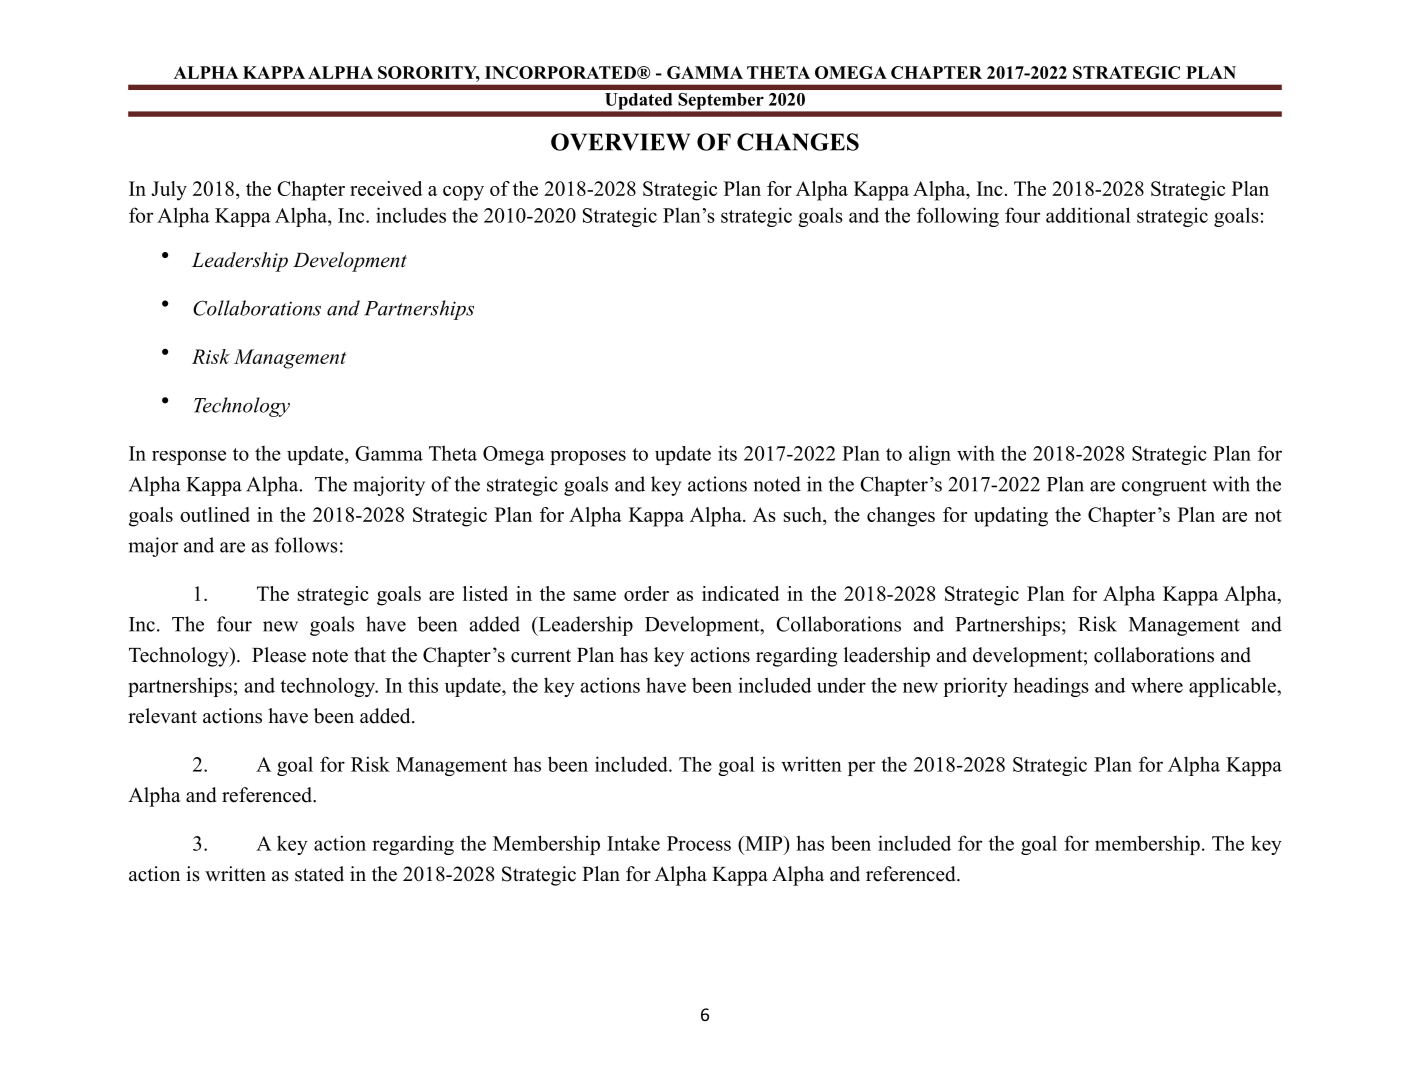 This image has width=1410, height=1090. What do you see at coordinates (804, 514) in the image?
I see `such` at bounding box center [804, 514].
